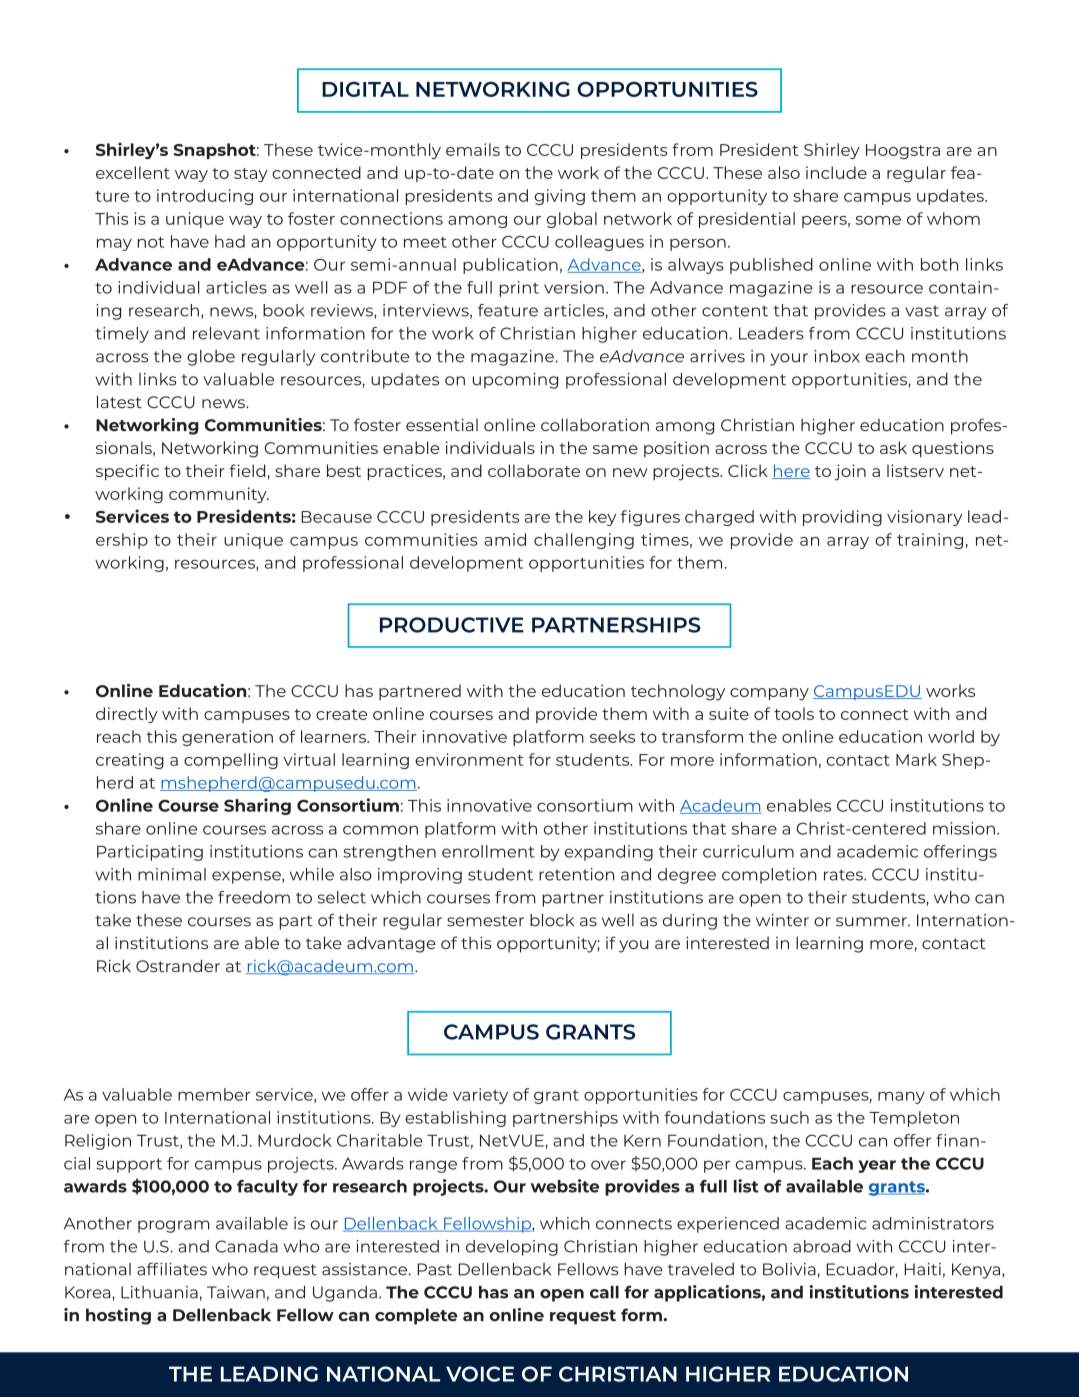 This screenshot has width=1079, height=1397. I want to click on many, so click(901, 1097).
